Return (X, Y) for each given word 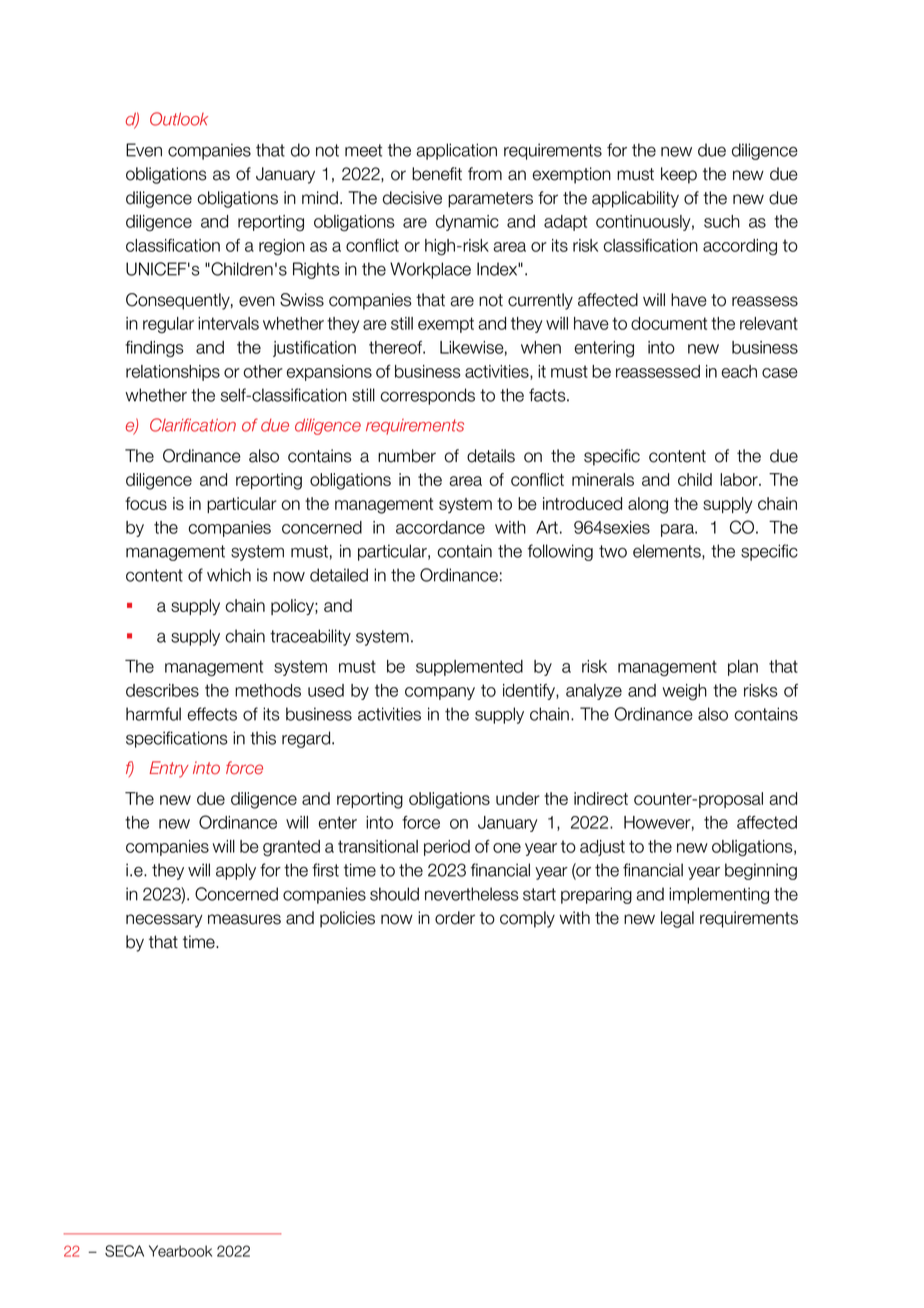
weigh (685, 692)
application (456, 151)
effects (212, 714)
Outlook (179, 119)
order (455, 918)
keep (679, 175)
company (440, 693)
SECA (124, 1251)
